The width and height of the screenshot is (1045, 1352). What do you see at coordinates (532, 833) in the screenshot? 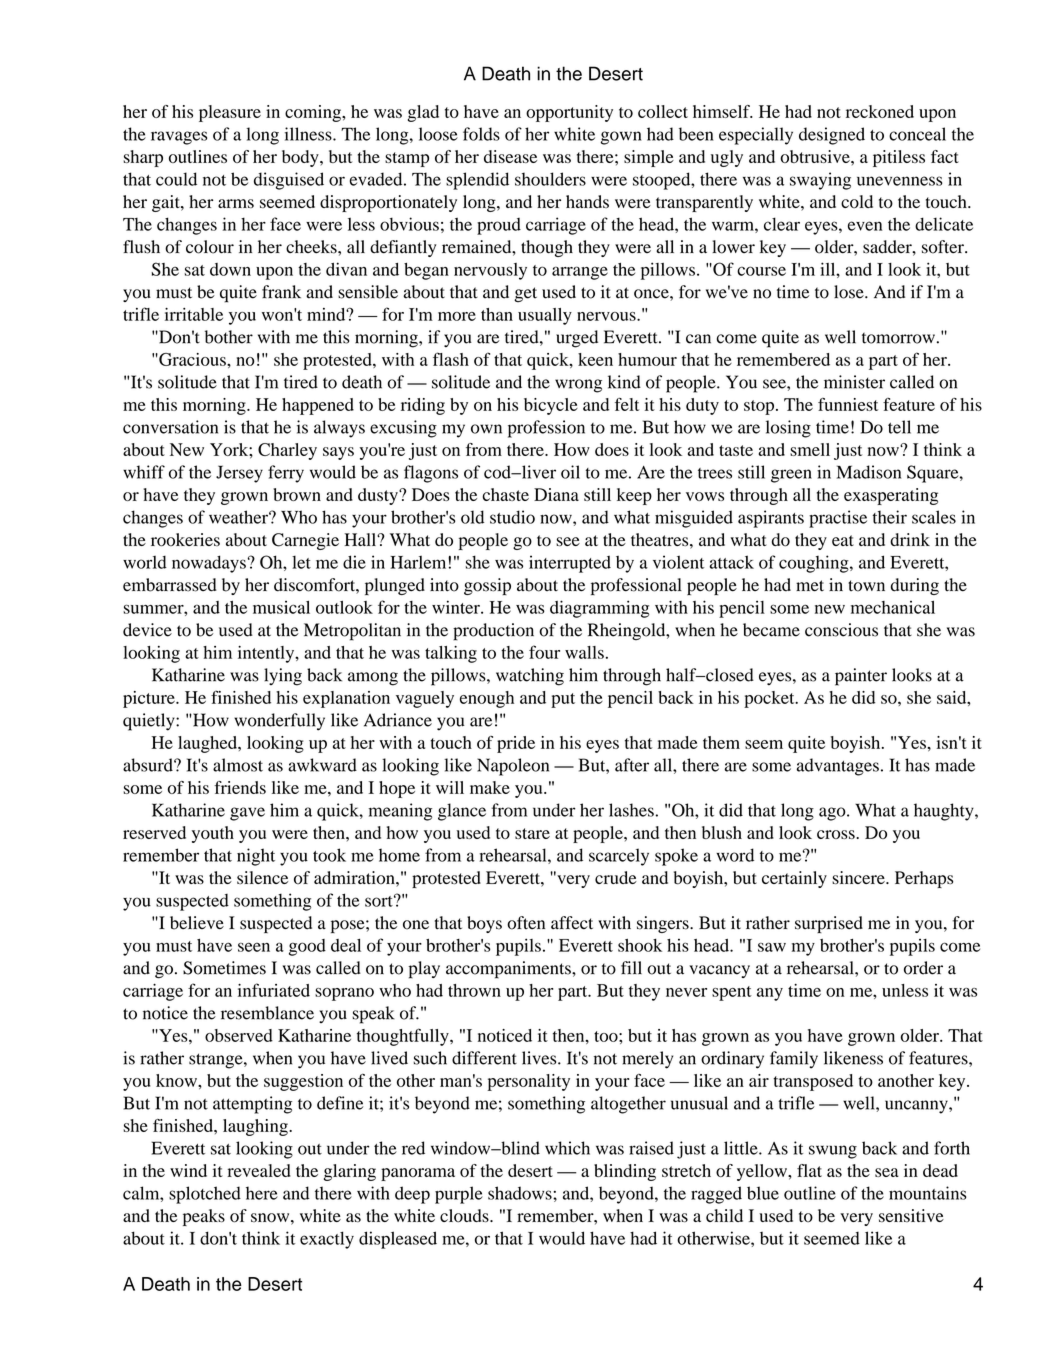
I see `stare` at bounding box center [532, 833].
